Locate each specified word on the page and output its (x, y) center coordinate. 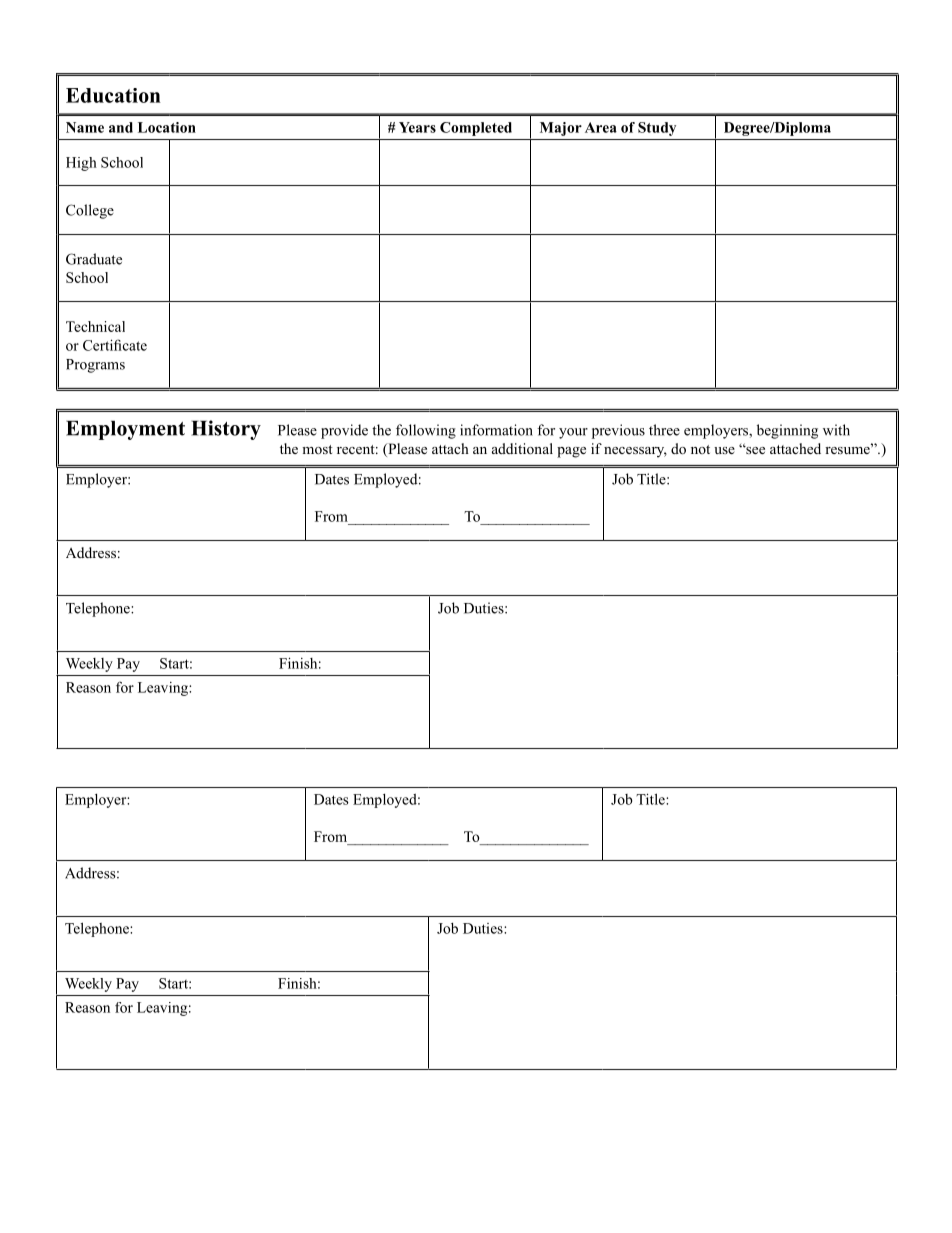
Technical (95, 326)
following (426, 431)
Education (113, 95)
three (664, 430)
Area (601, 127)
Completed (476, 129)
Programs (95, 366)
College (90, 211)
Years (417, 127)
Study (657, 129)
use (724, 450)
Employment (125, 430)
